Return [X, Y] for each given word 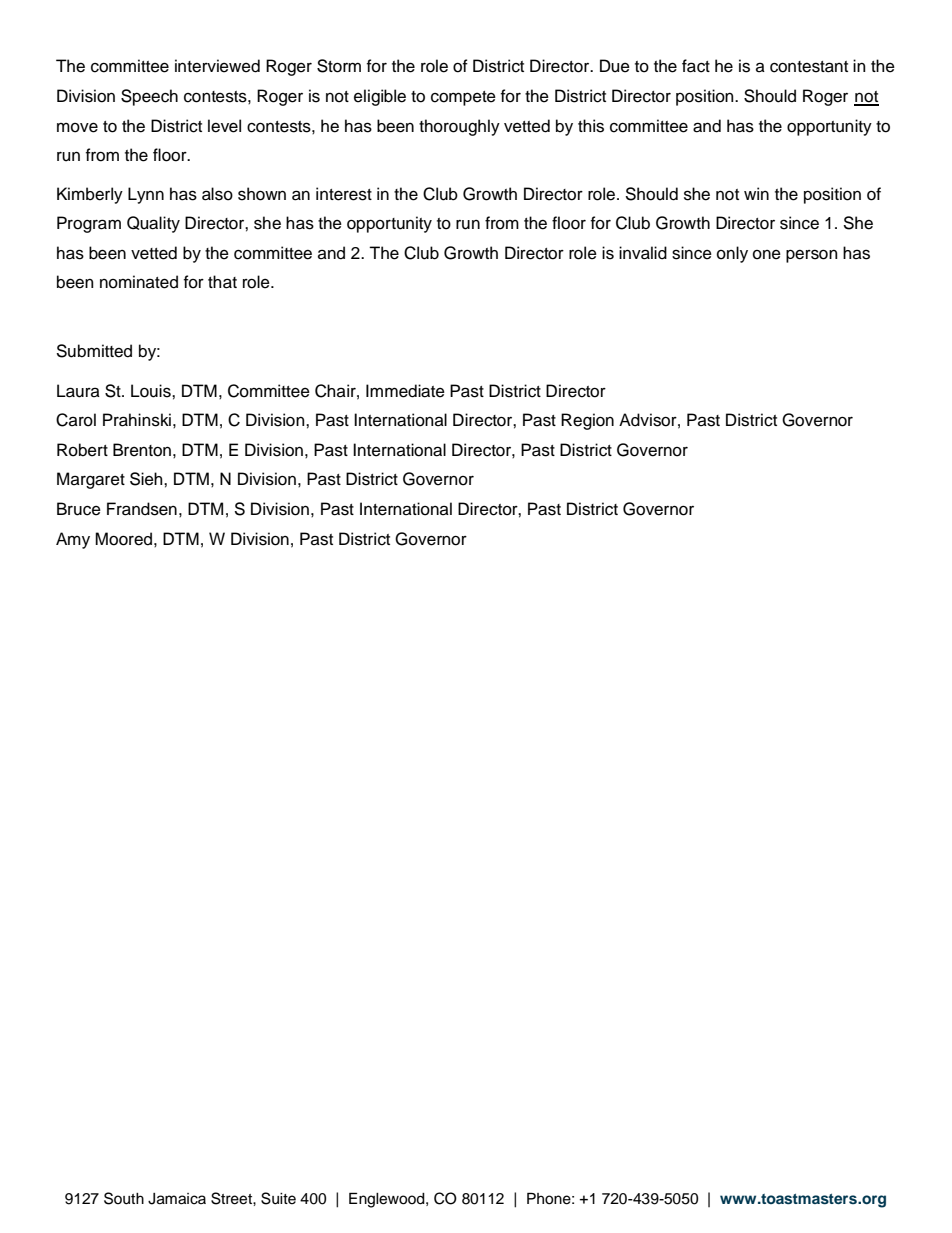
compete [463, 98]
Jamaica [177, 1199]
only [732, 254]
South [124, 1198]
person [812, 256]
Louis [152, 391]
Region [587, 421]
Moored [123, 539]
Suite [278, 1198]
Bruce [79, 509]
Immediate [405, 391]
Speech [149, 97]
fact [696, 66]
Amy [73, 540]
